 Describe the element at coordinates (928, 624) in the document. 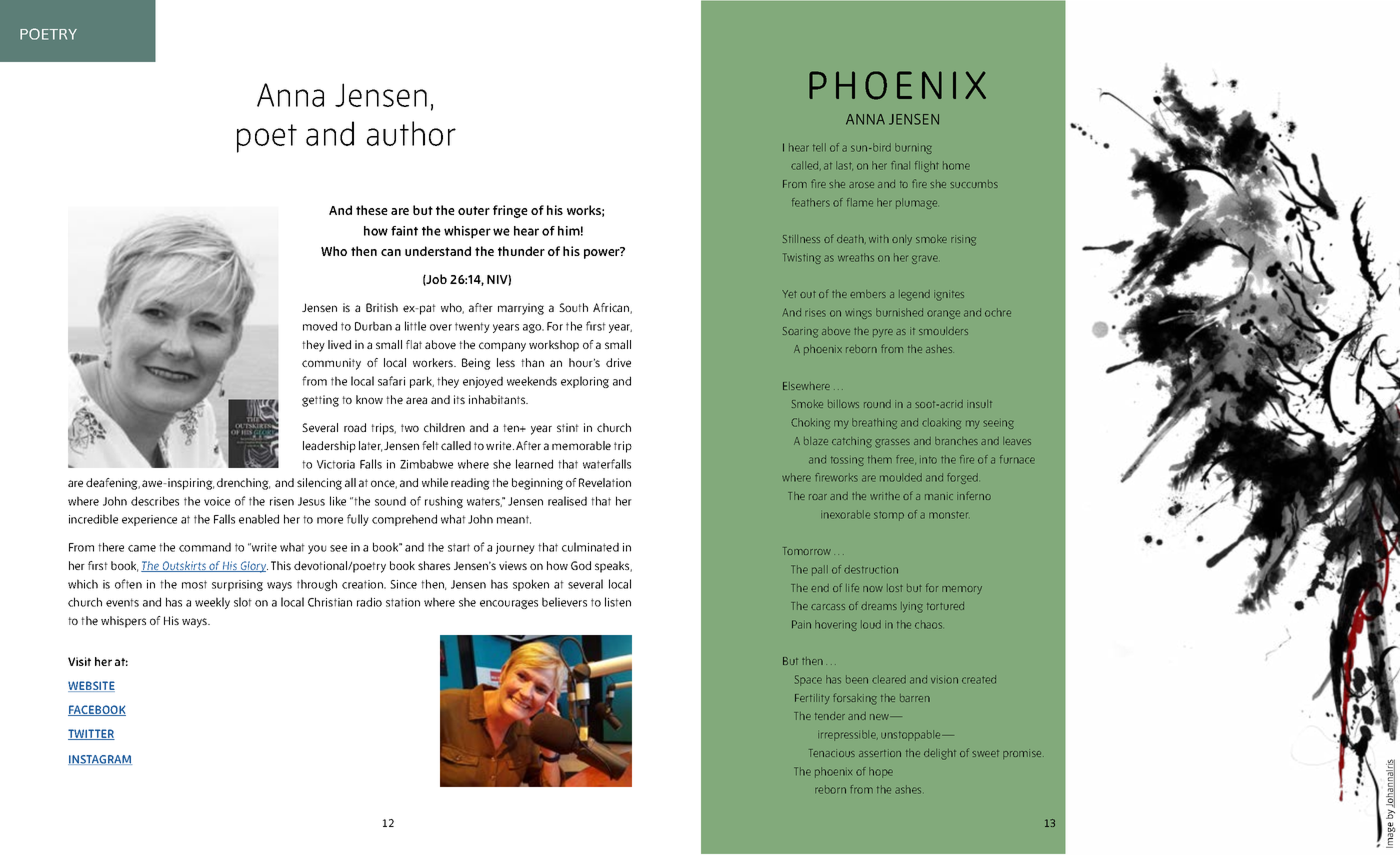

I see `chaos` at that location.
